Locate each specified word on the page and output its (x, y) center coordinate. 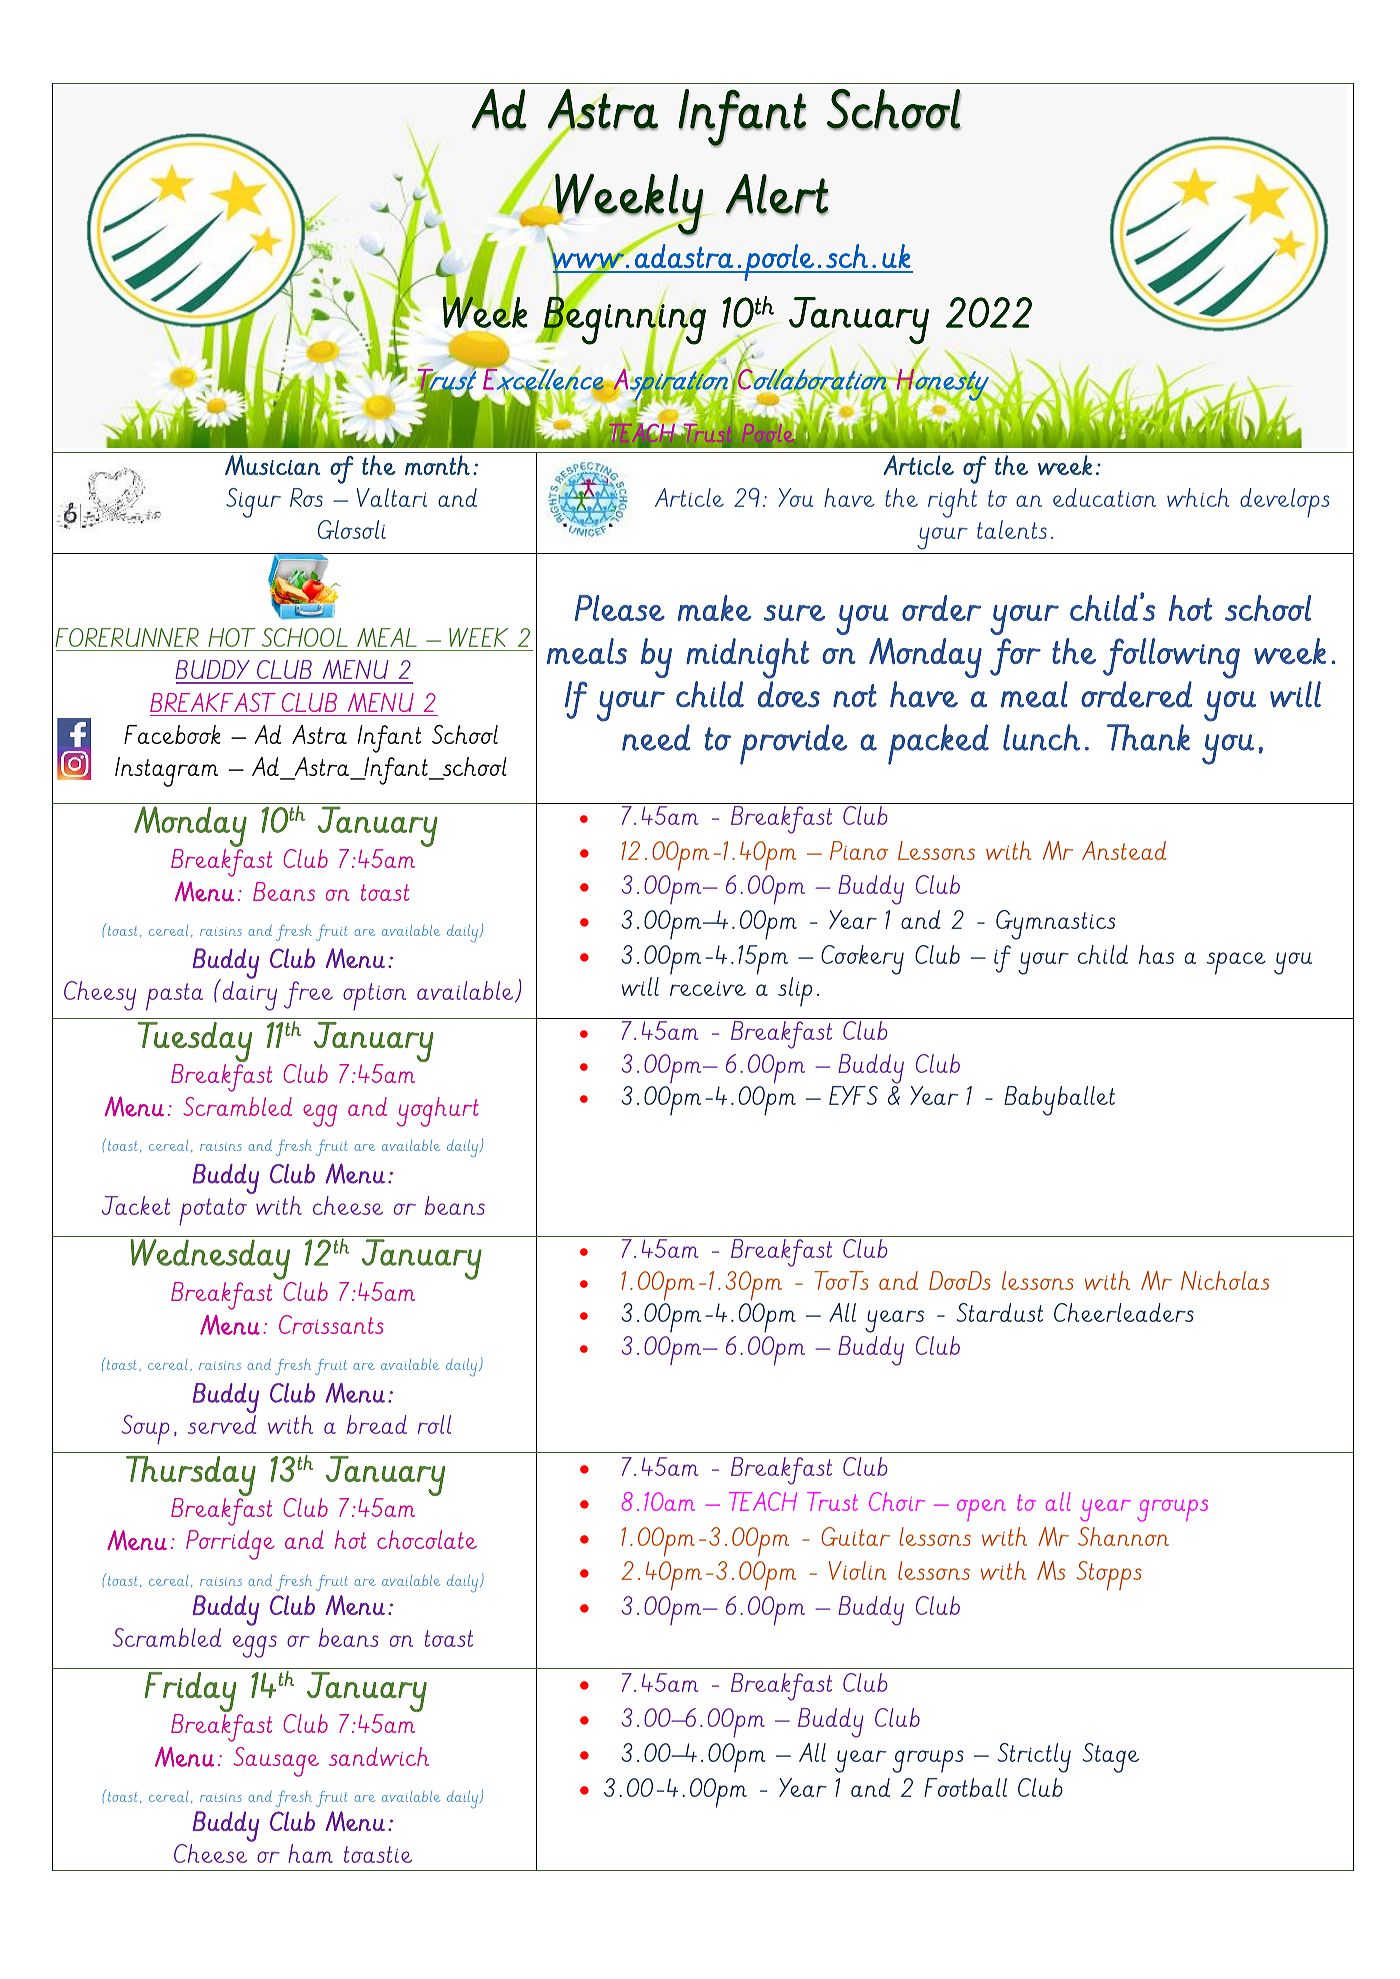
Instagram (166, 772)
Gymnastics (1055, 925)
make (714, 608)
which (1198, 497)
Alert (777, 194)
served (222, 1424)
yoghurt (438, 1112)
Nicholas (1225, 1280)
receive (708, 988)
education (1104, 497)
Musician (273, 465)
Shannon (1123, 1536)
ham (310, 1853)
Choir (897, 1501)
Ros (306, 497)
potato (213, 1211)
